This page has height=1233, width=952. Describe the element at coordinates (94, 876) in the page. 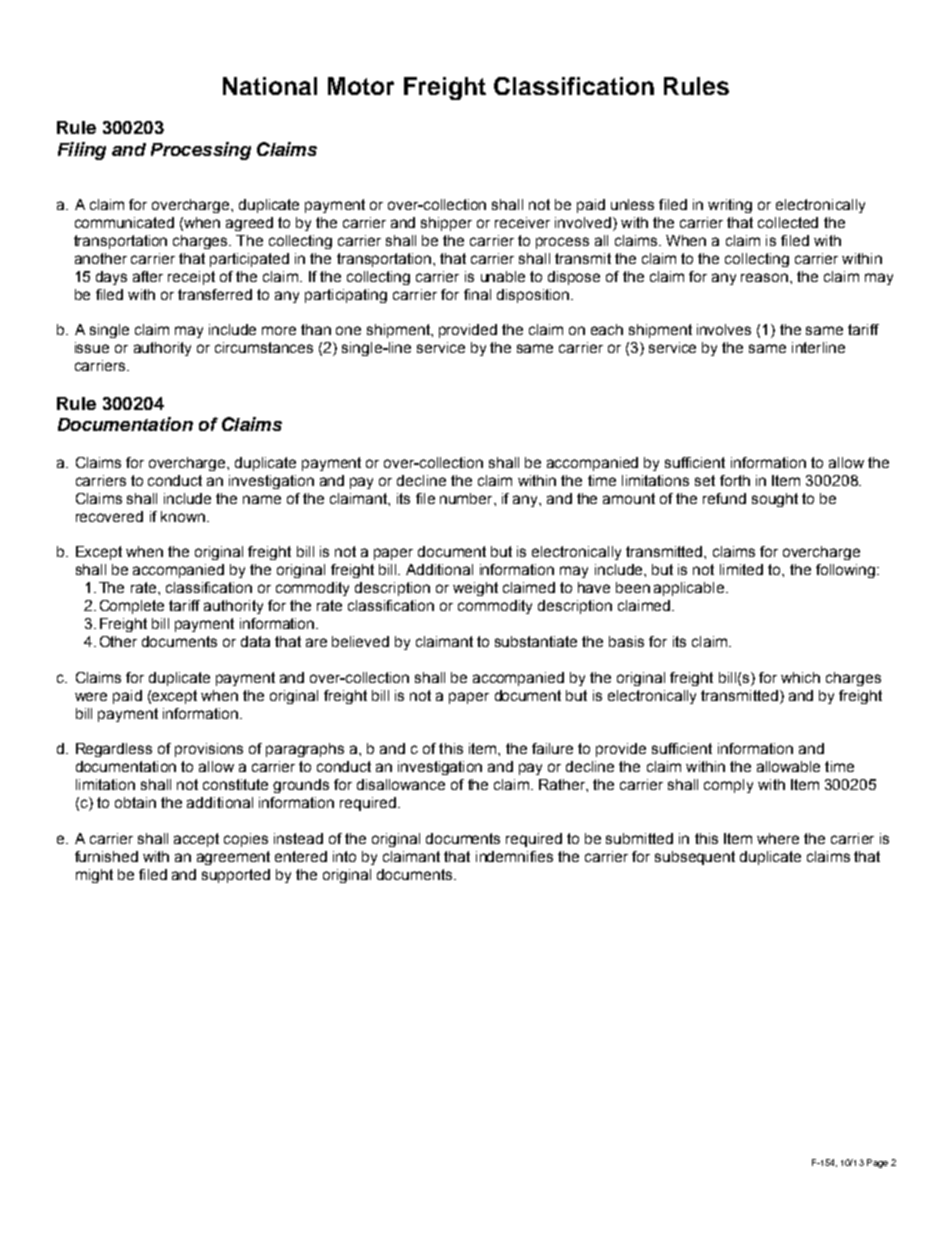

I see `might` at that location.
